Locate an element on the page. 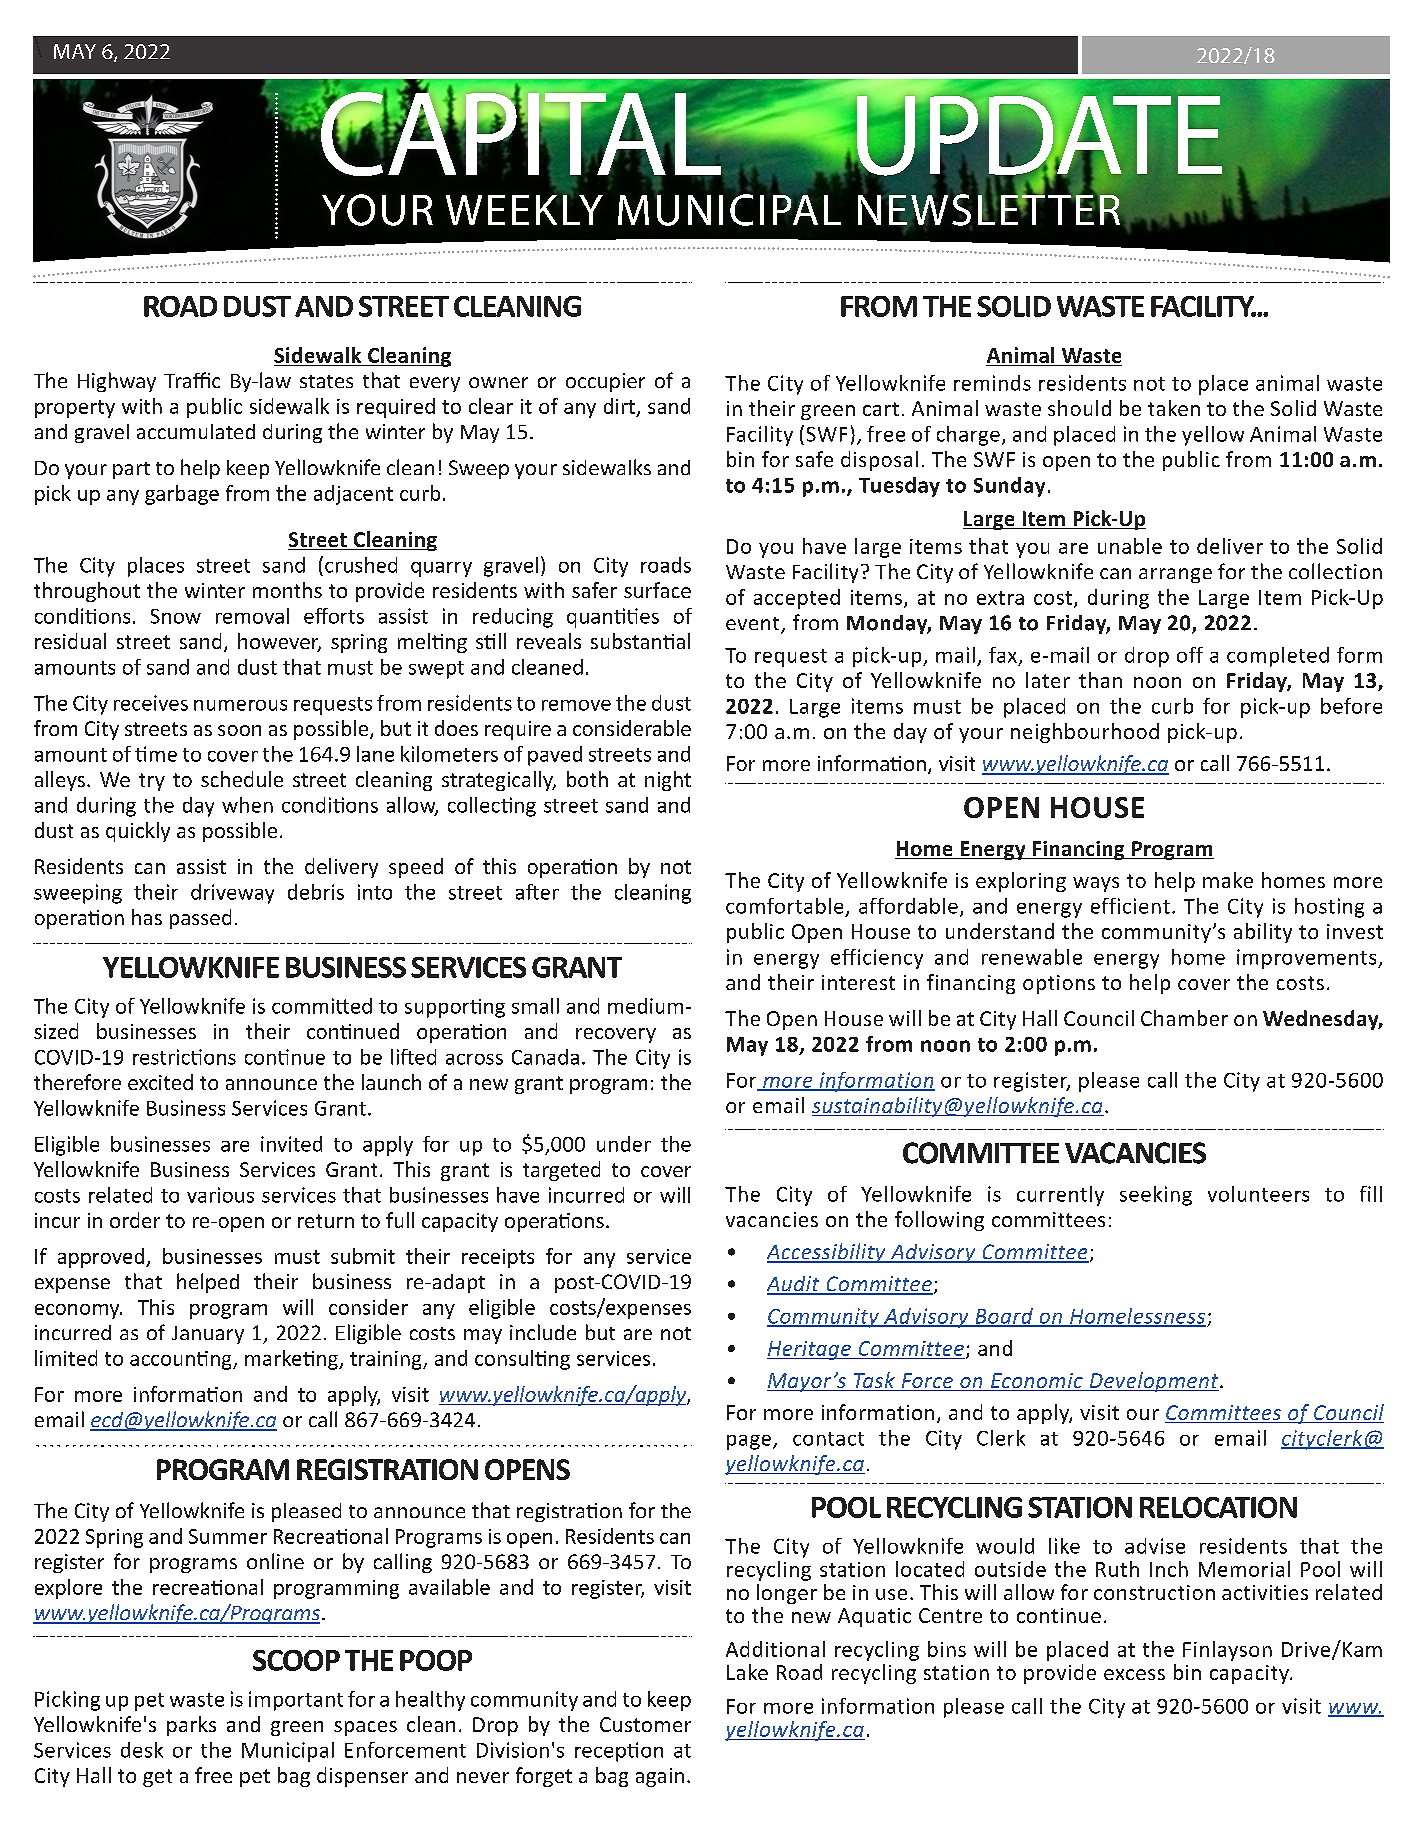  WEEKLY is located at coordinates (524, 208).
